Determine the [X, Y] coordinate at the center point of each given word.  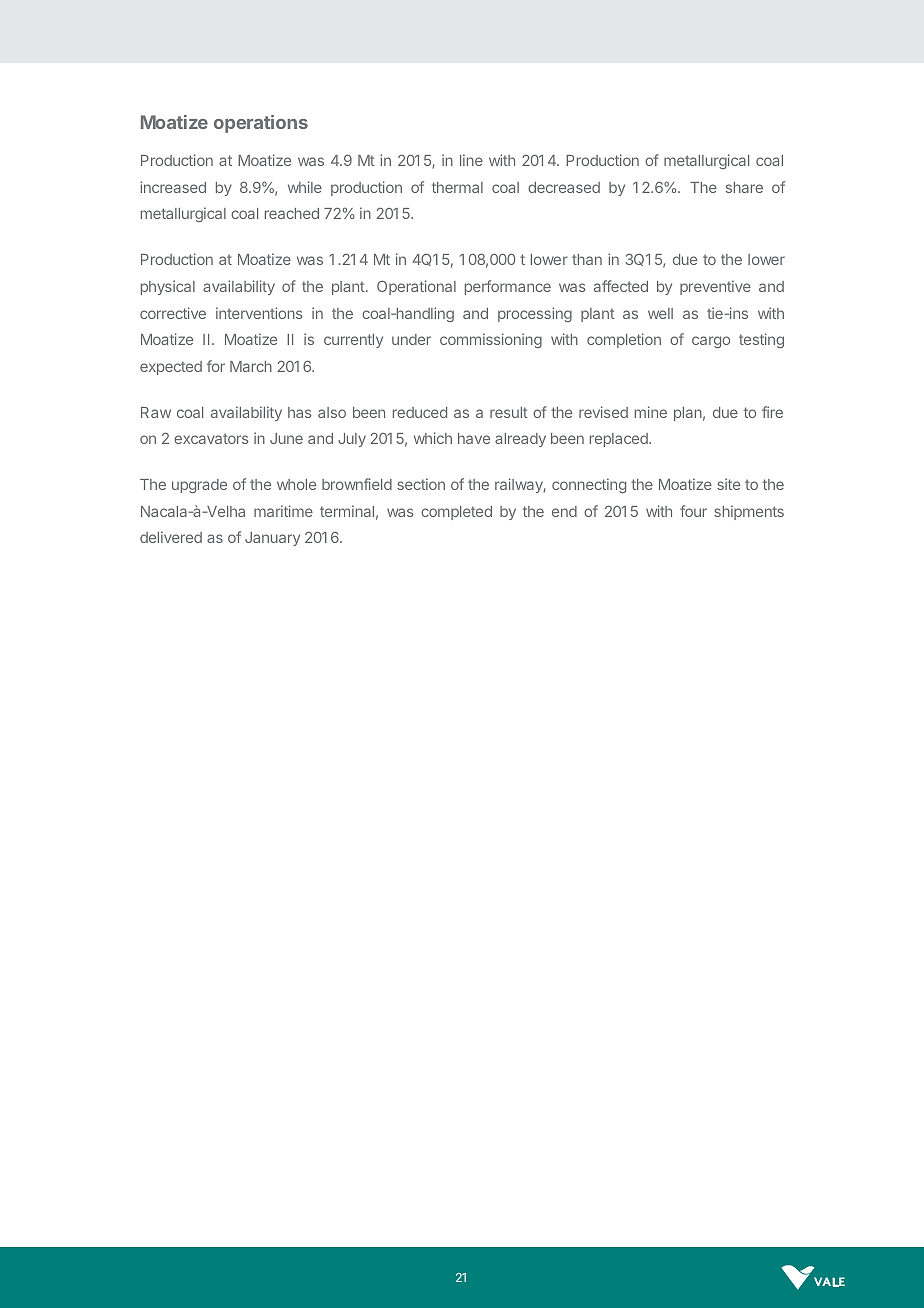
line [471, 160]
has [299, 412]
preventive [715, 287]
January [272, 539]
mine [651, 412]
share [744, 187]
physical [168, 287]
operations [261, 124]
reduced [420, 412]
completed [456, 513]
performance [508, 287]
